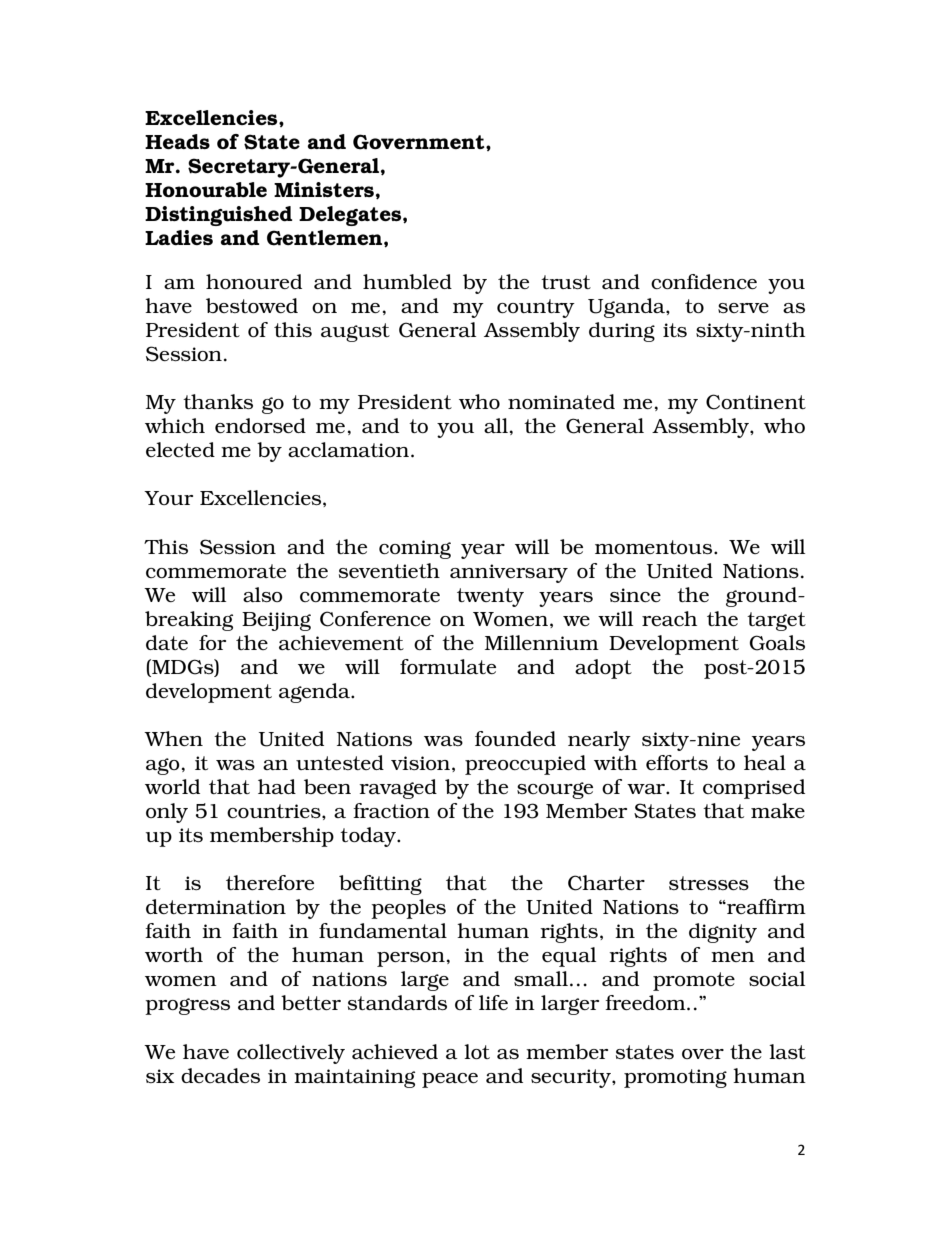 This screenshot has height=1233, width=952. I want to click on reach, so click(669, 618).
